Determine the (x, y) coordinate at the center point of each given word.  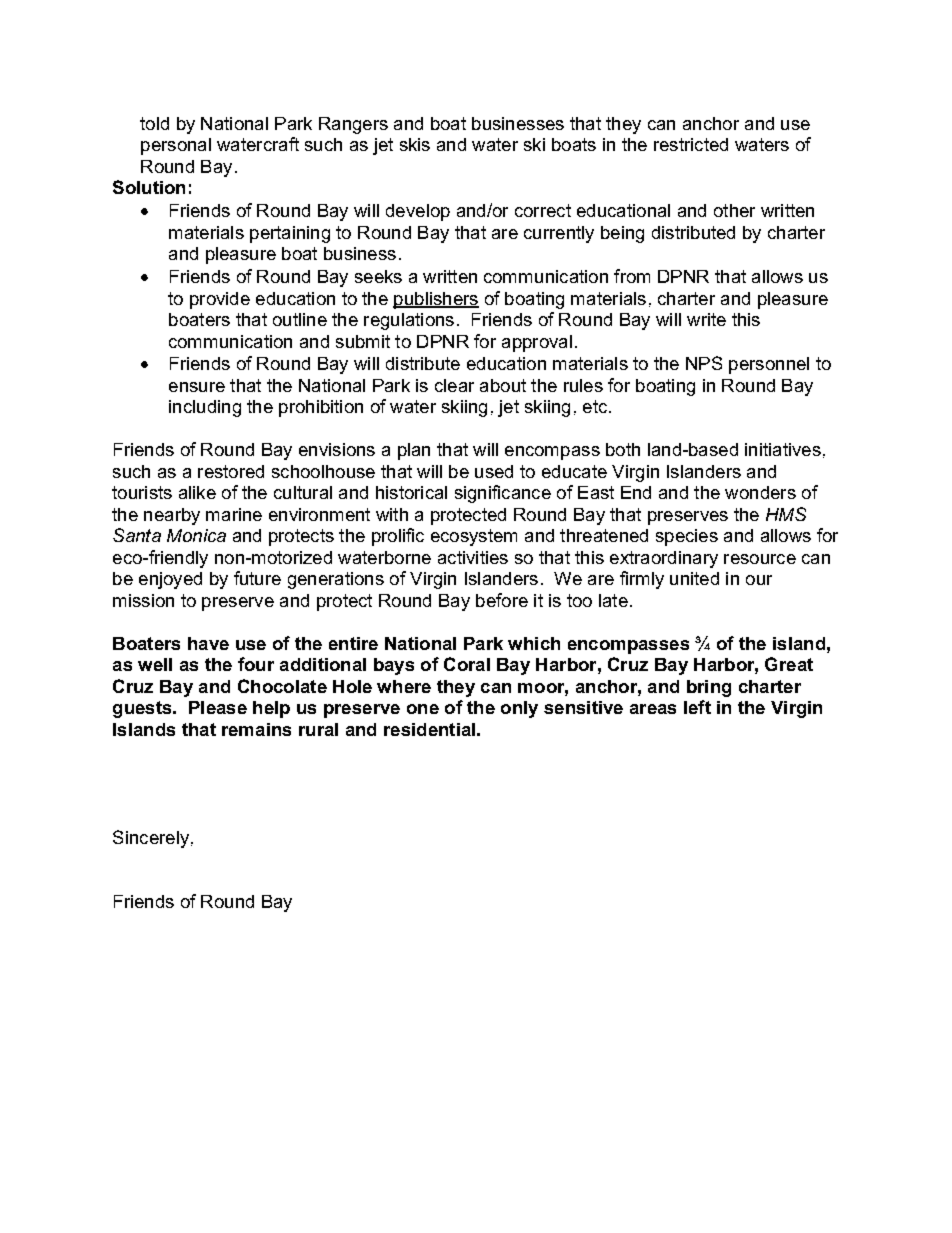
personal (176, 146)
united (694, 578)
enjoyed (170, 580)
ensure (197, 387)
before (502, 600)
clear (454, 385)
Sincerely (151, 839)
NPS (704, 363)
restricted (691, 144)
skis (415, 144)
